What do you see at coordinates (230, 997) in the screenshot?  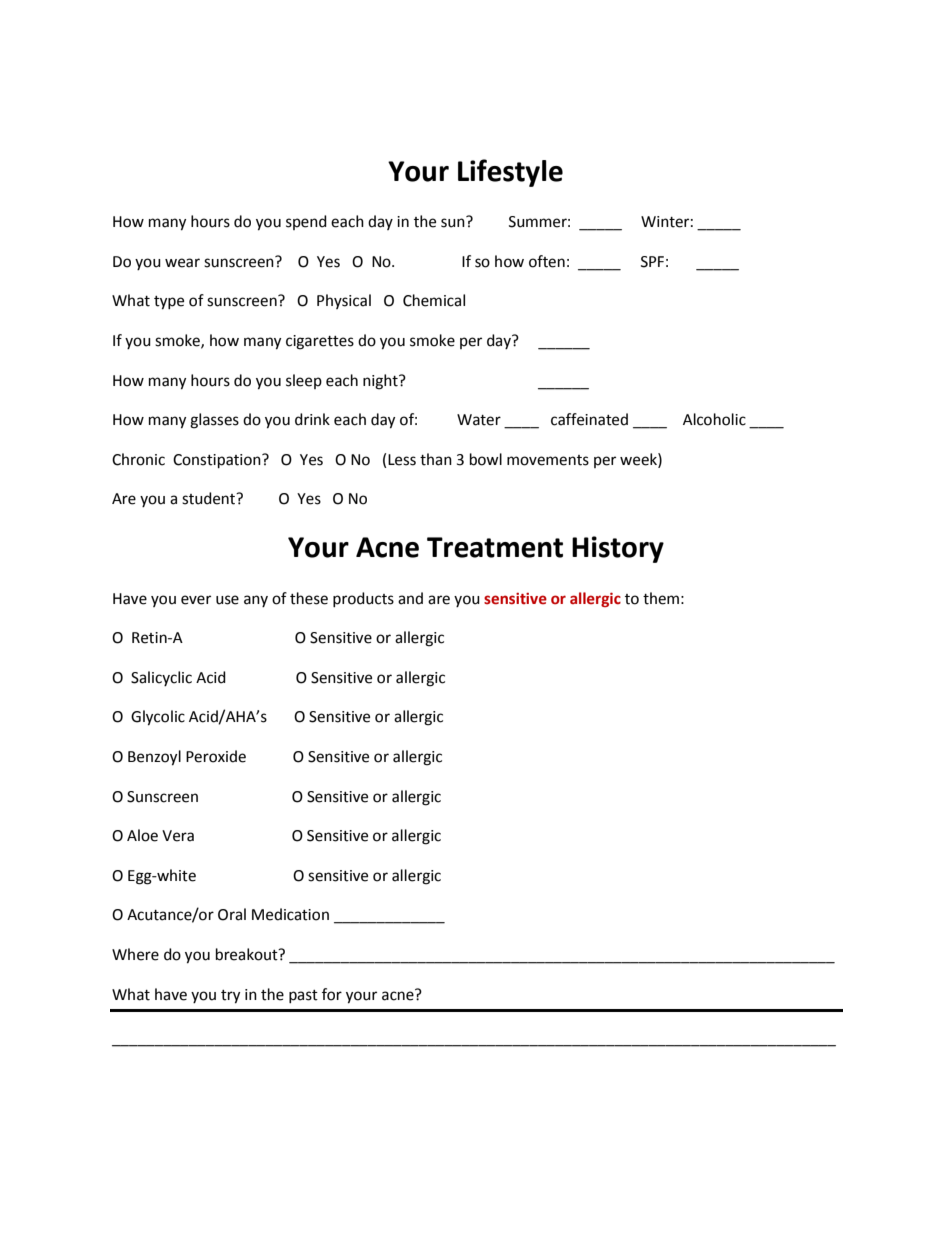 I see `try` at bounding box center [230, 997].
